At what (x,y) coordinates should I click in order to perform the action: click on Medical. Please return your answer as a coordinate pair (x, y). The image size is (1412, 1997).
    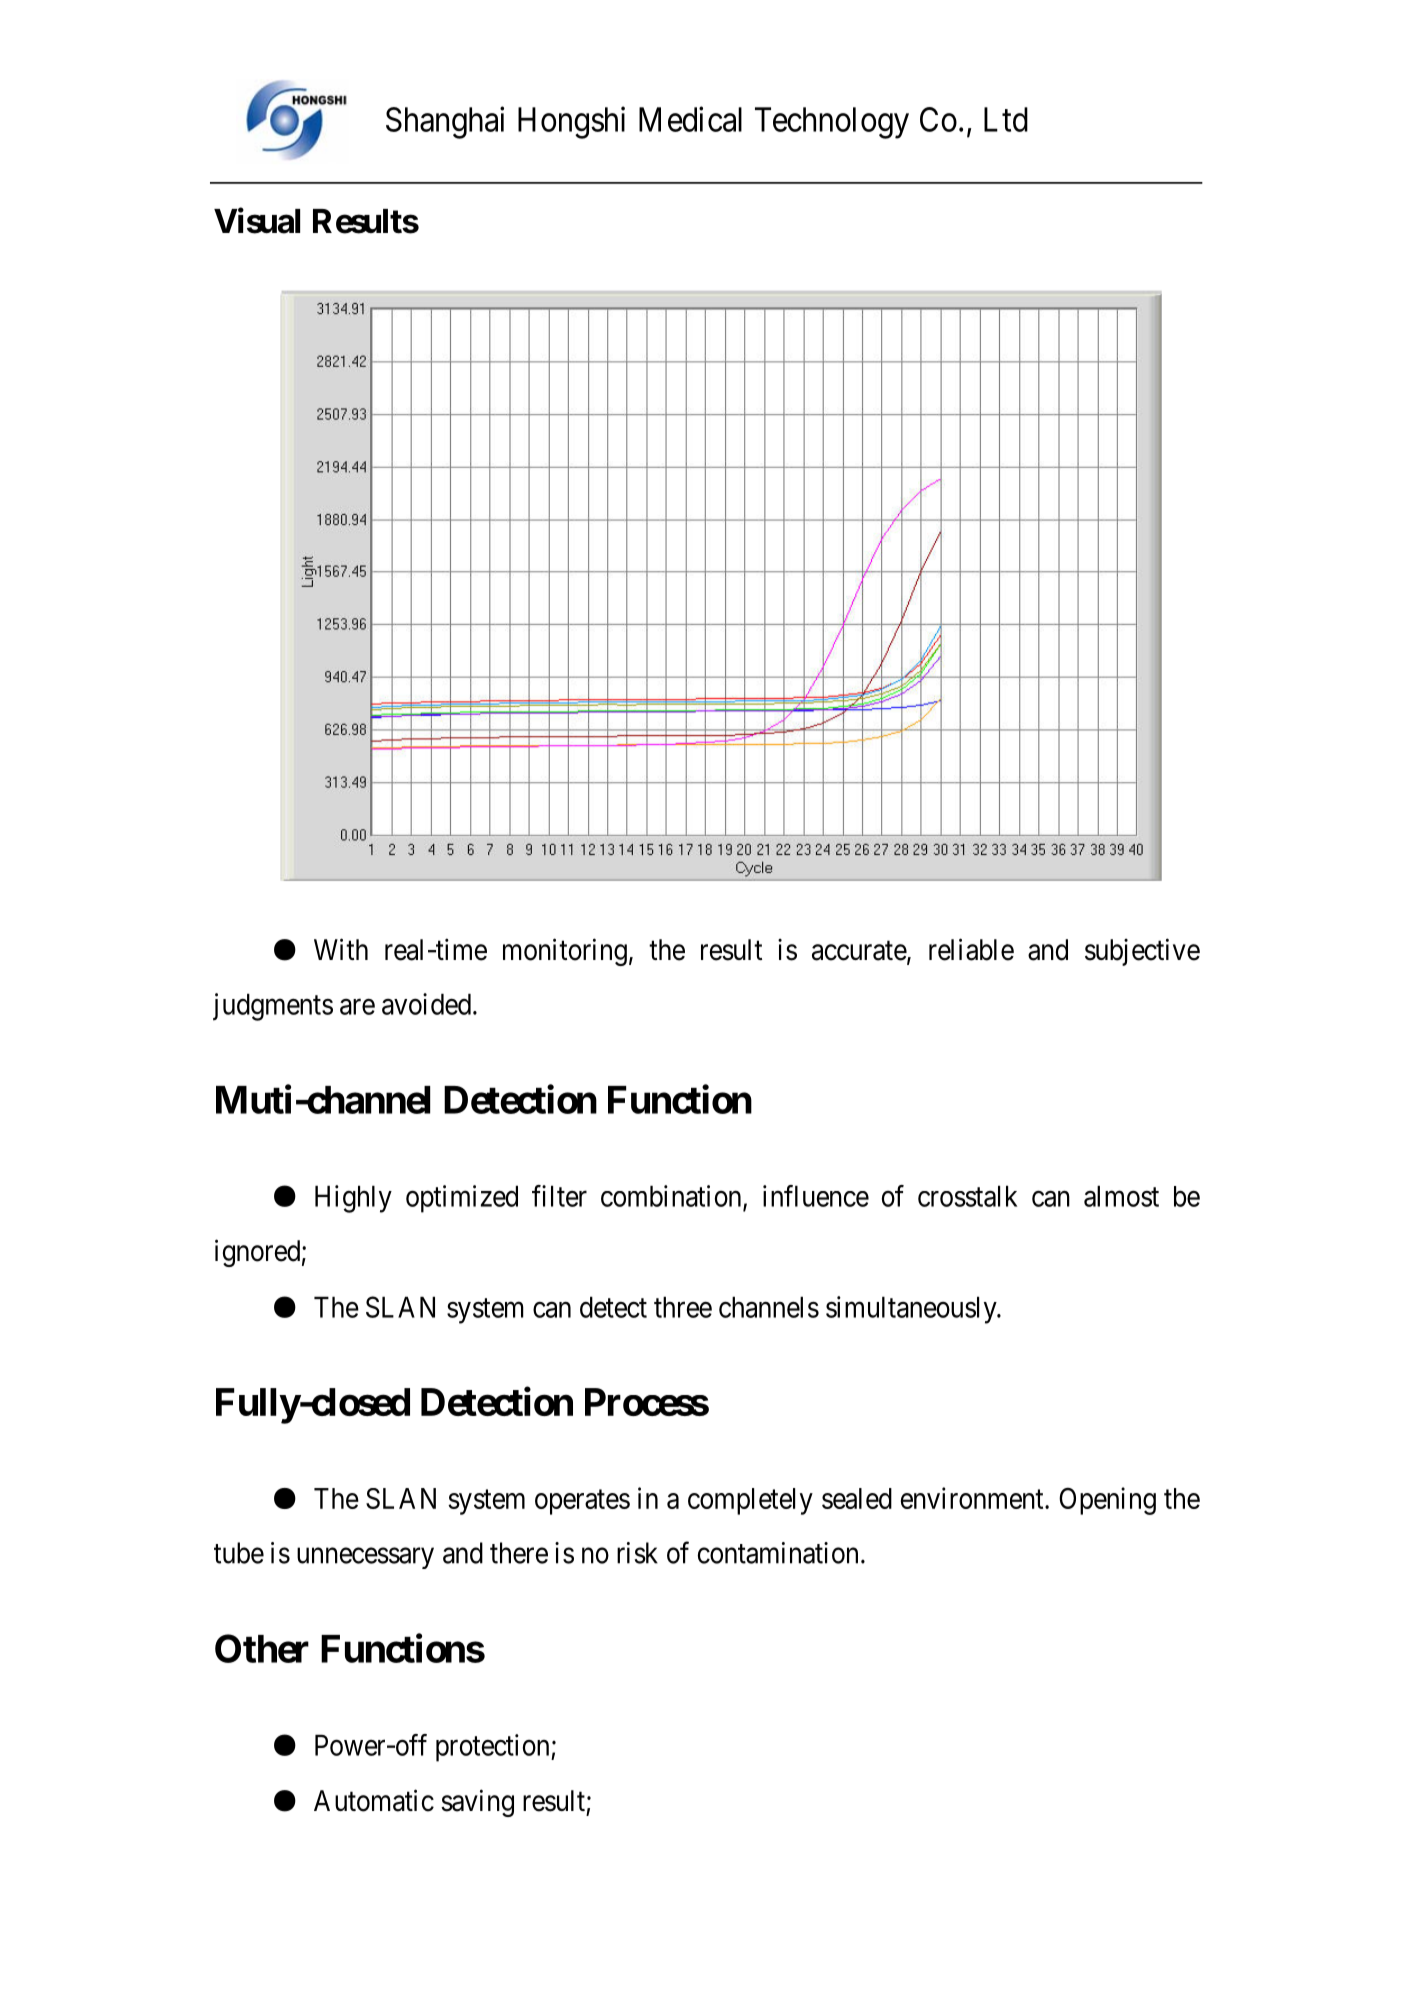
    Looking at the image, I should click on (690, 119).
